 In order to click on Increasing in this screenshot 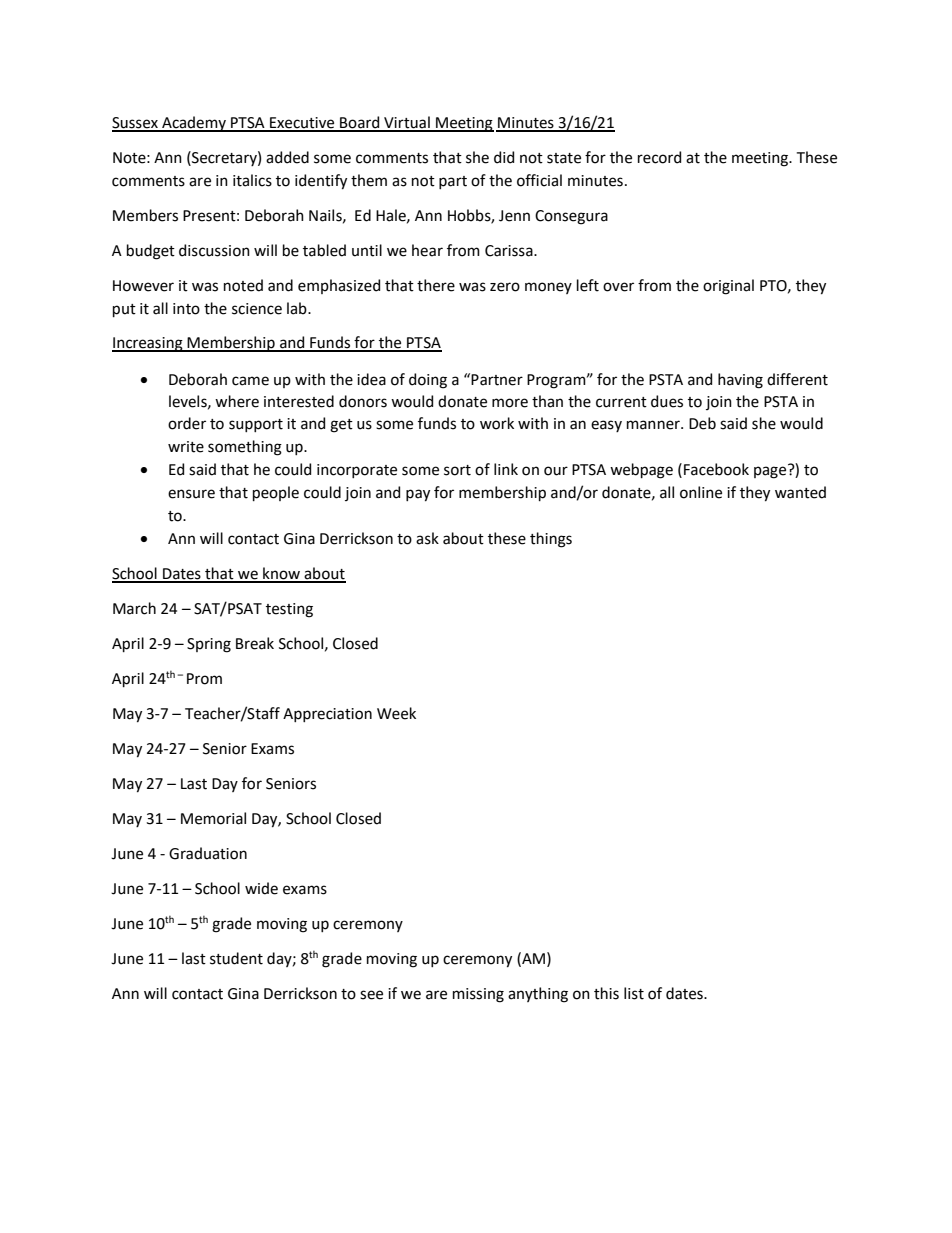, I will do `click(148, 344)`.
